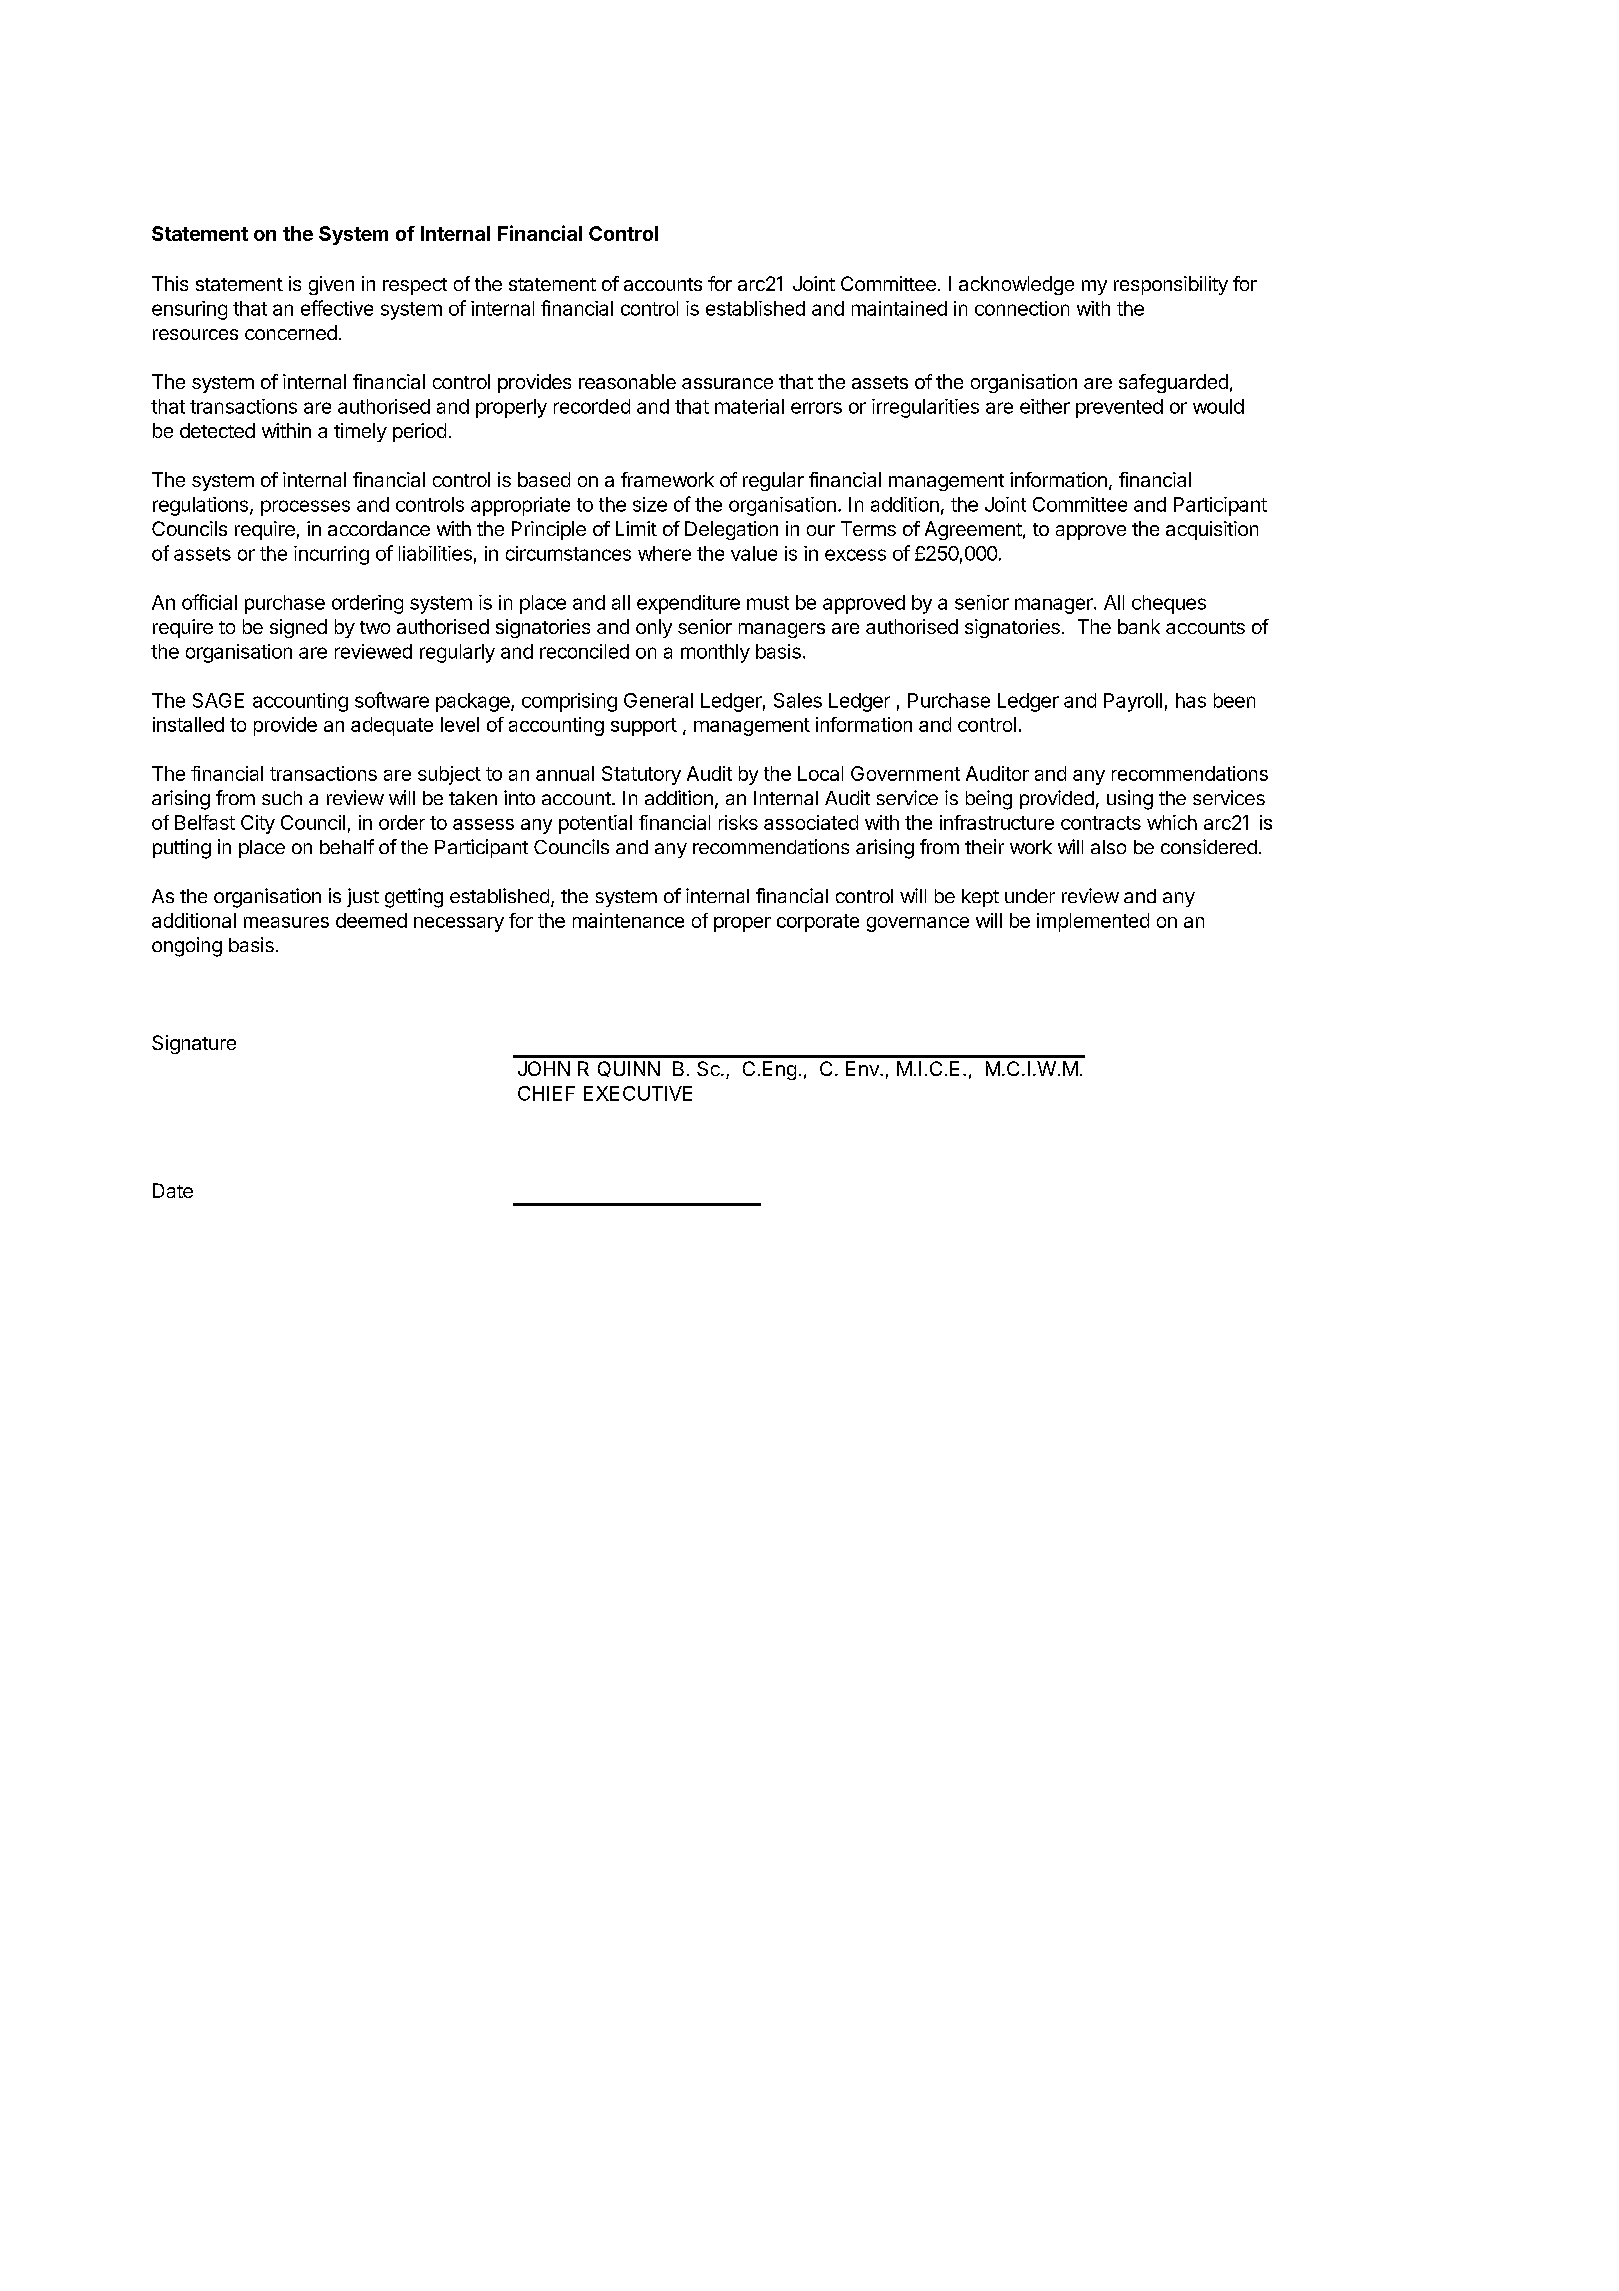 The width and height of the page is (1619, 2291). What do you see at coordinates (727, 383) in the page?
I see `assurance` at bounding box center [727, 383].
